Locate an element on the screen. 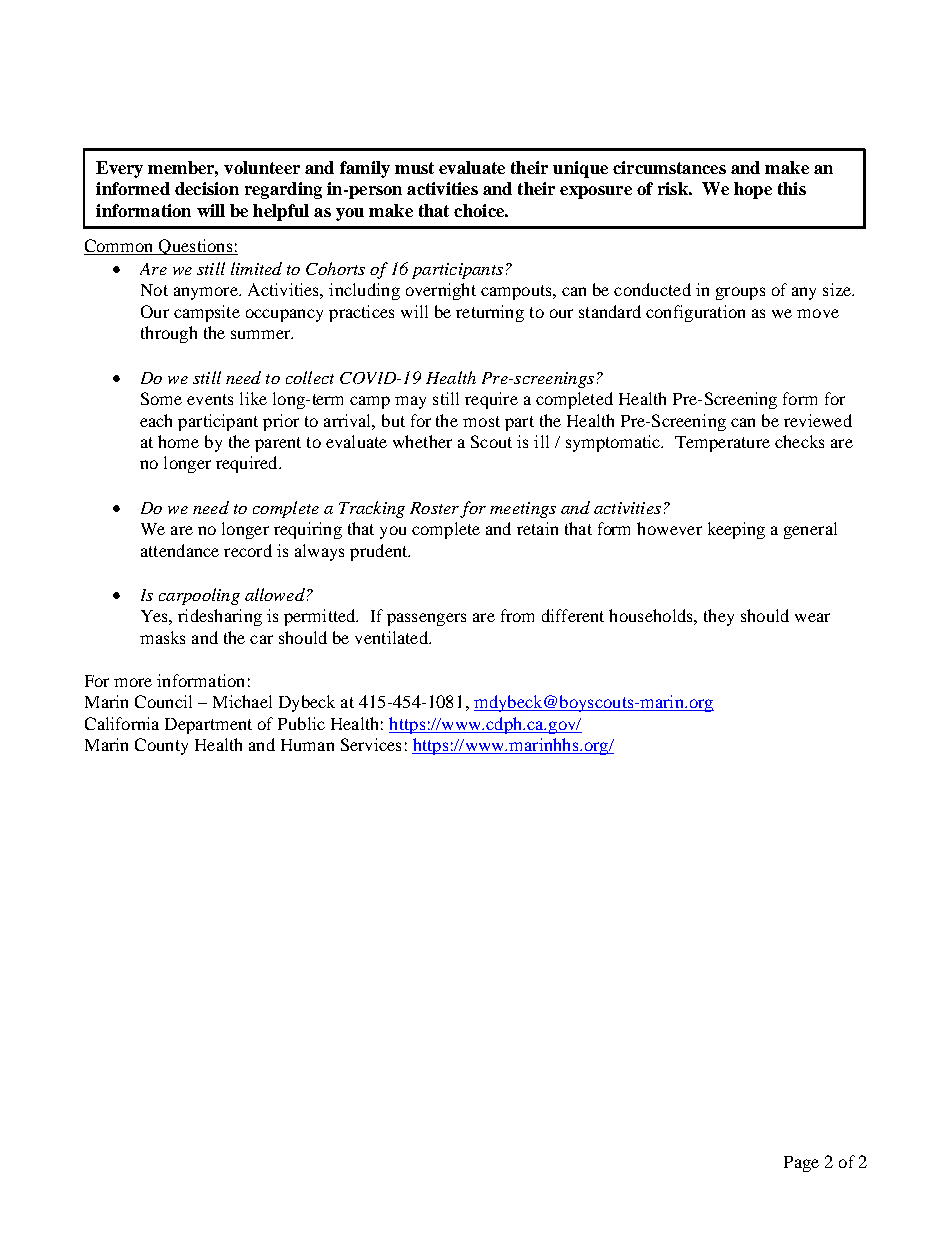 This screenshot has width=952, height=1233. Public is located at coordinates (301, 723).
